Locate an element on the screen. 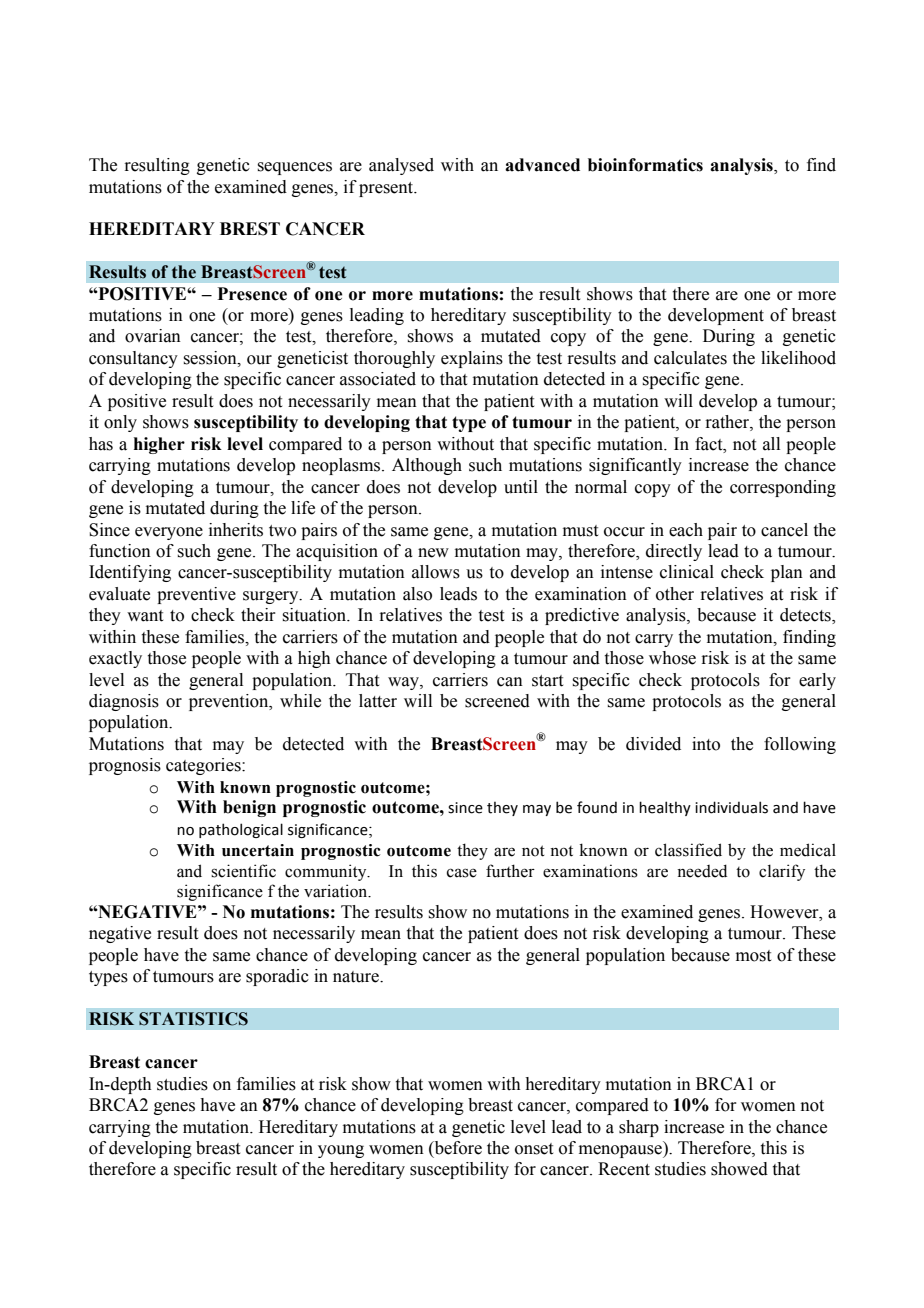 The height and width of the screenshot is (1308, 924). BREST is located at coordinates (250, 229).
